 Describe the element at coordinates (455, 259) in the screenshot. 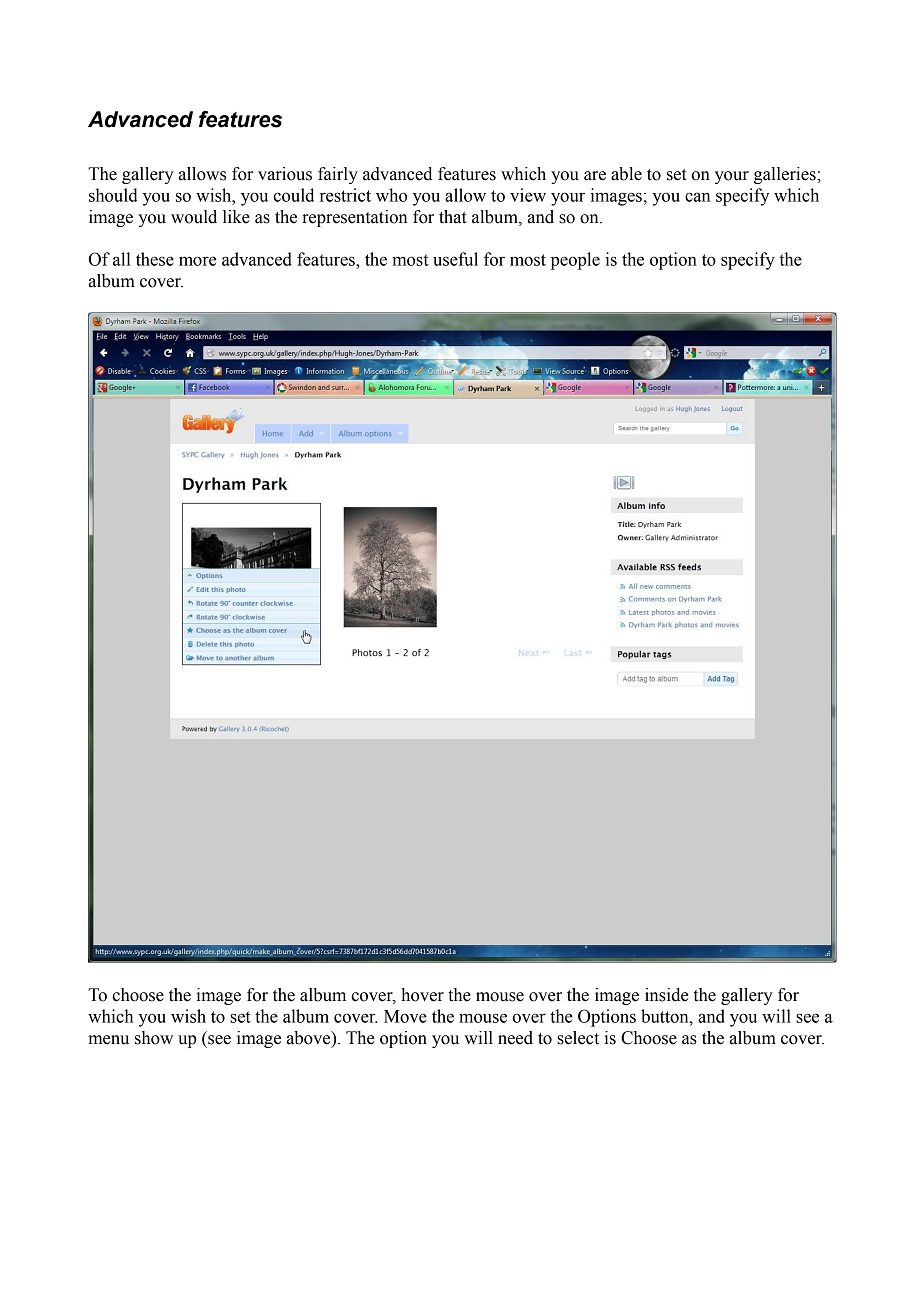

I see `useful` at that location.
